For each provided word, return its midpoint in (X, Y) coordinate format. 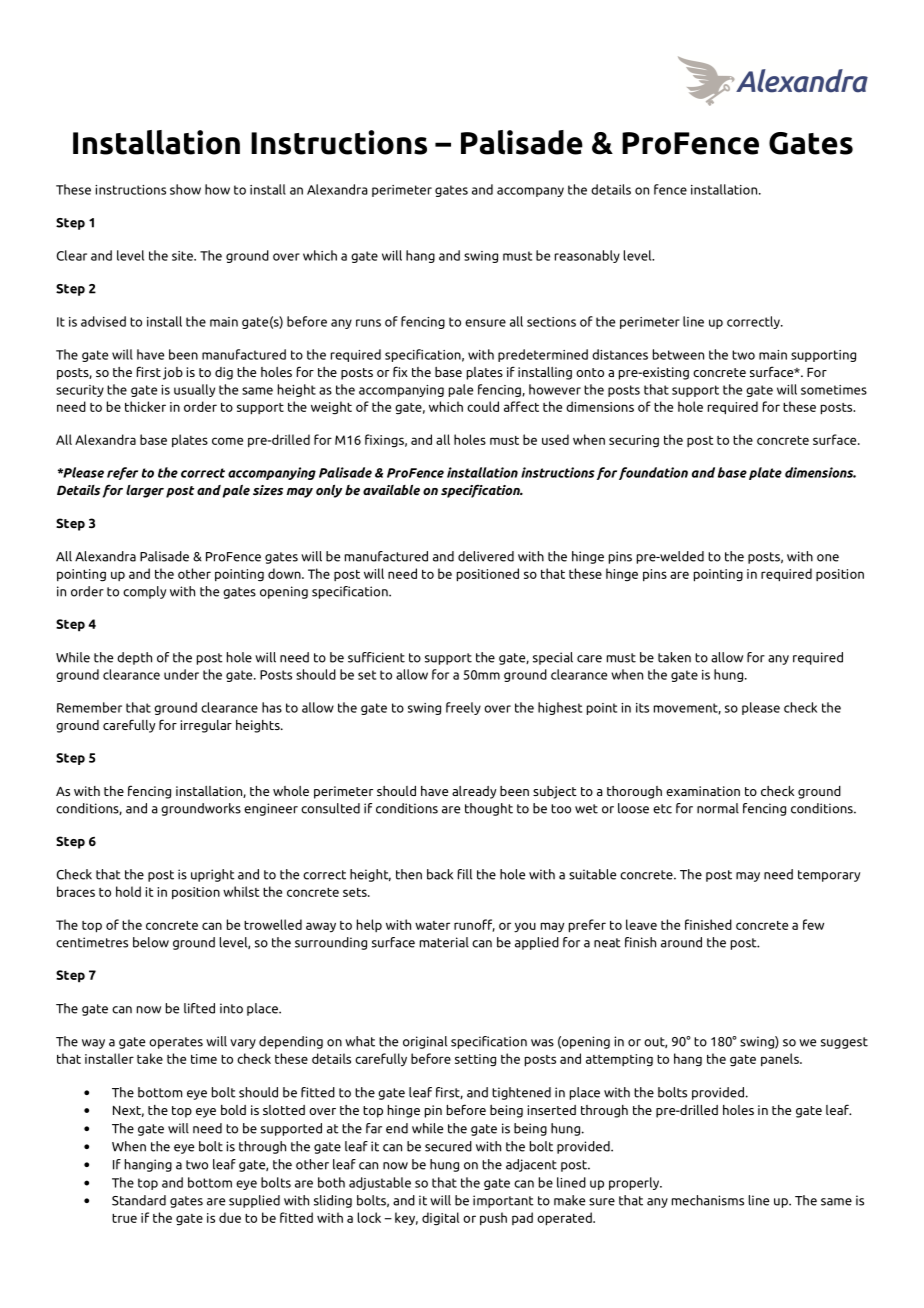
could (483, 406)
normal (718, 808)
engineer (271, 809)
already (474, 792)
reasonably (587, 256)
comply (144, 592)
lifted (199, 1008)
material (444, 942)
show (185, 189)
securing (634, 441)
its (642, 708)
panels (781, 1059)
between (678, 354)
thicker (145, 406)
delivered (486, 556)
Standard (139, 1200)
